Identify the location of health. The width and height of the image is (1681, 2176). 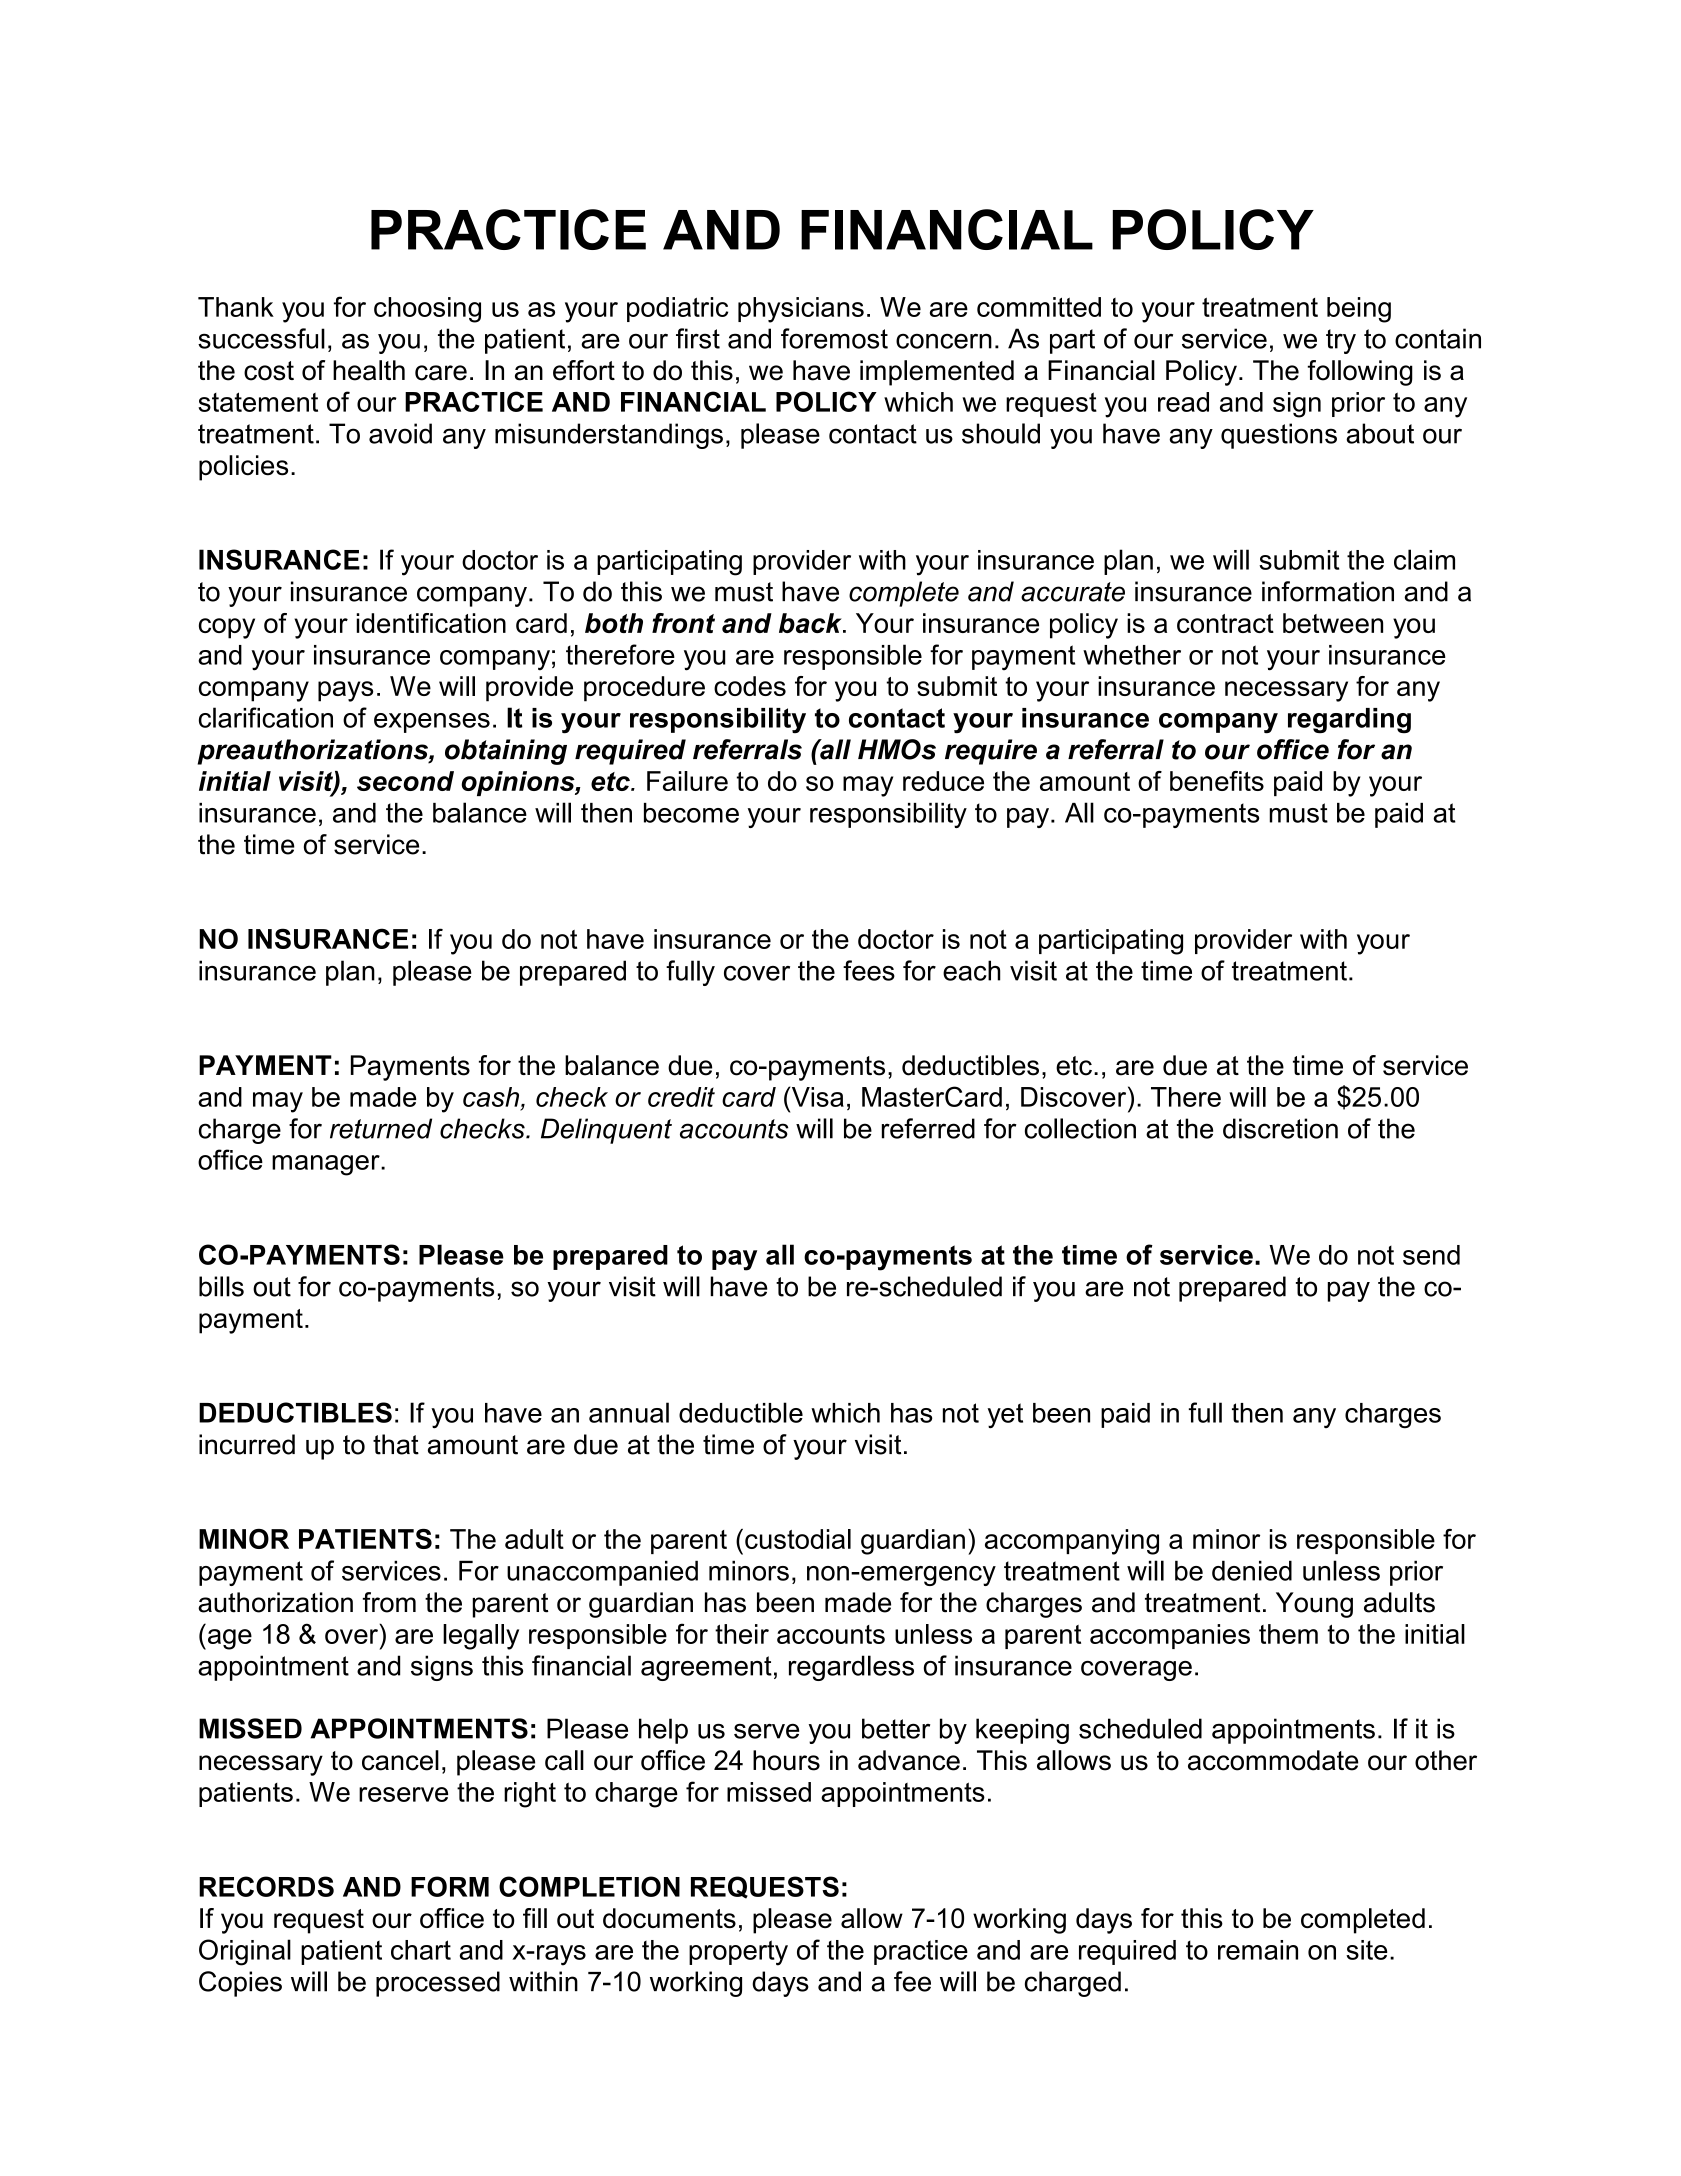
(369, 370).
